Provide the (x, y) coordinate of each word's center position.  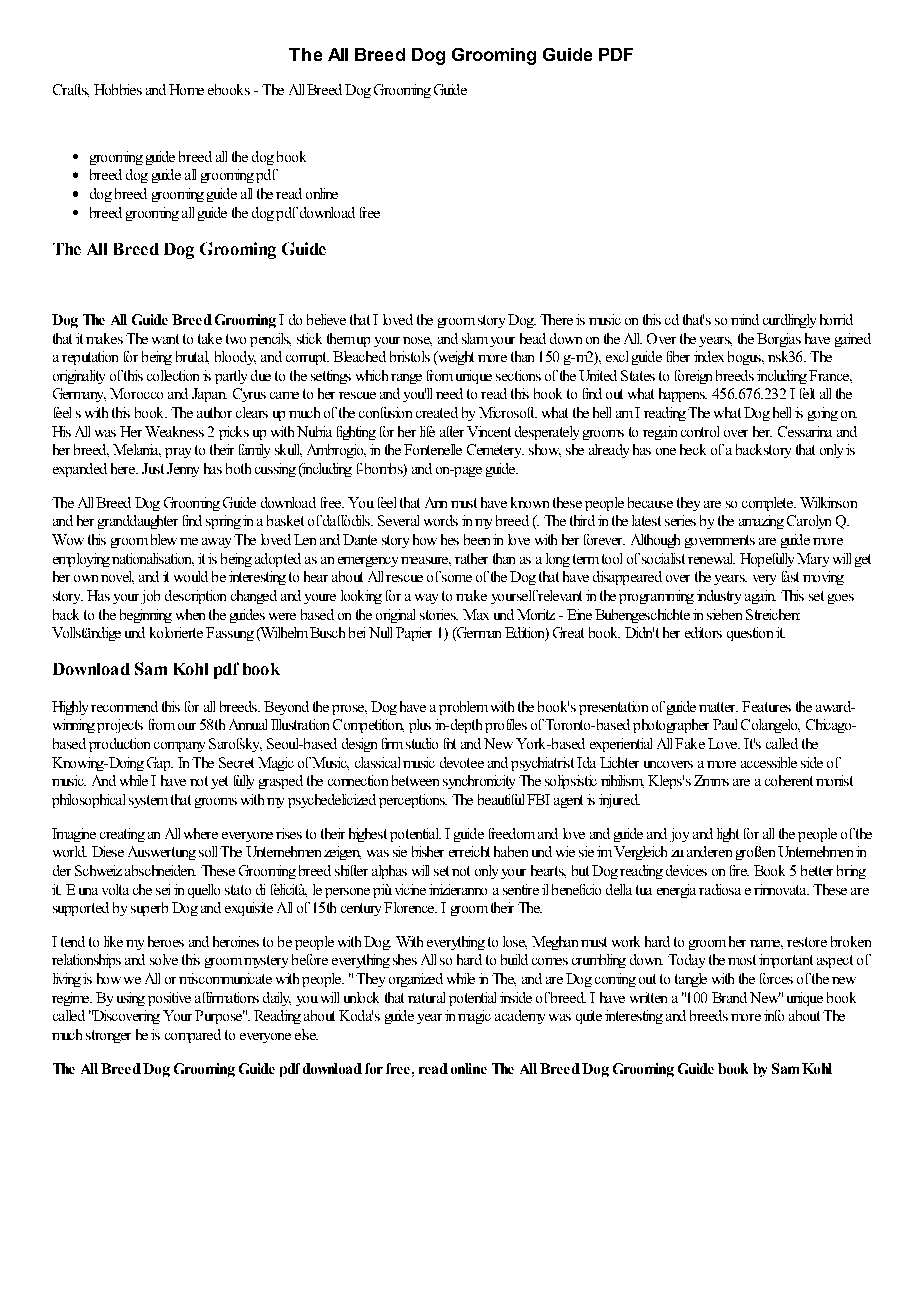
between (415, 780)
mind (745, 319)
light (728, 835)
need (449, 393)
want (165, 339)
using (131, 999)
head (533, 338)
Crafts (71, 90)
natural (426, 997)
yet (219, 782)
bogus (746, 358)
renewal (711, 558)
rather (471, 558)
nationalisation (153, 559)
